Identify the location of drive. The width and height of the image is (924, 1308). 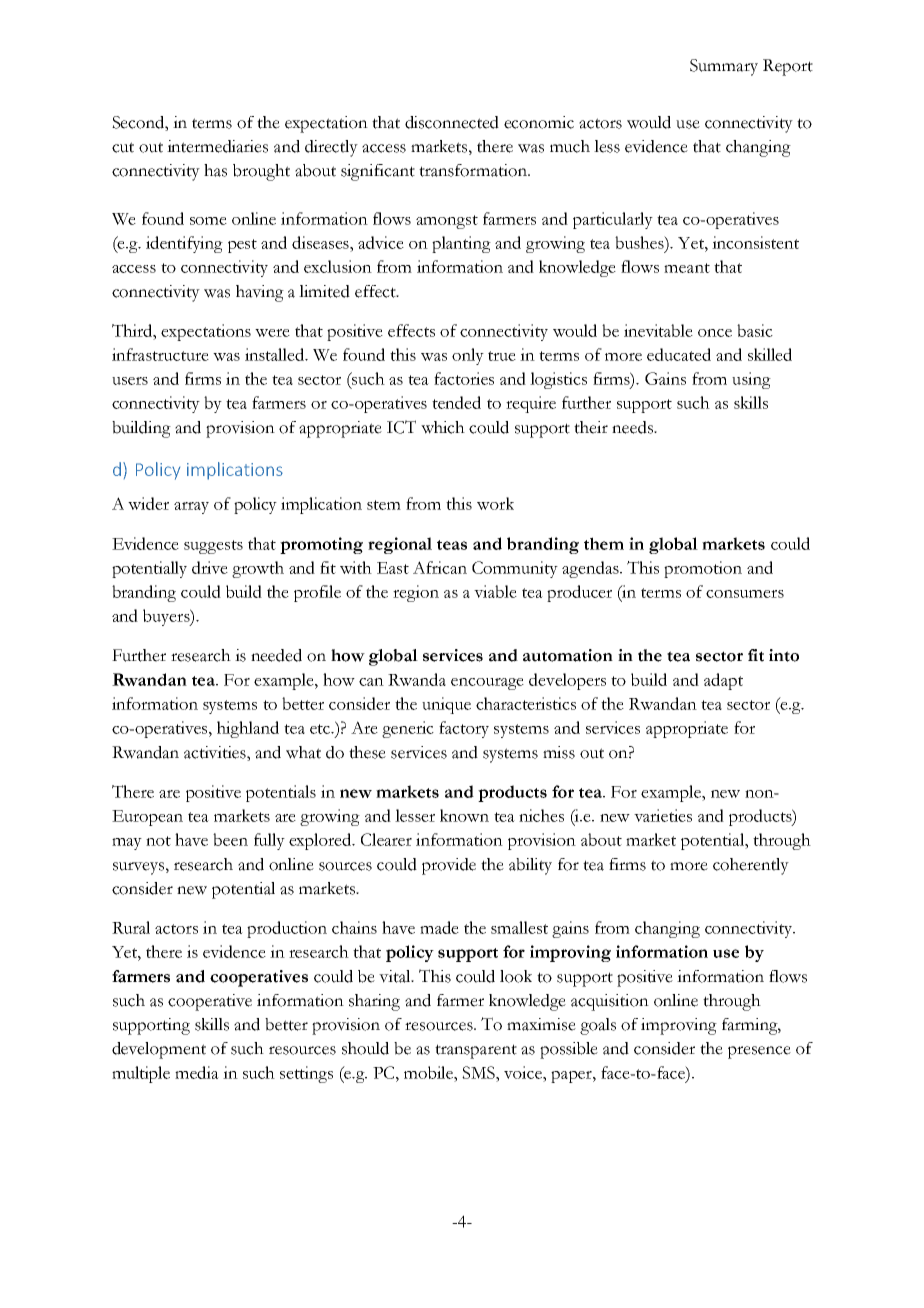
(210, 567).
